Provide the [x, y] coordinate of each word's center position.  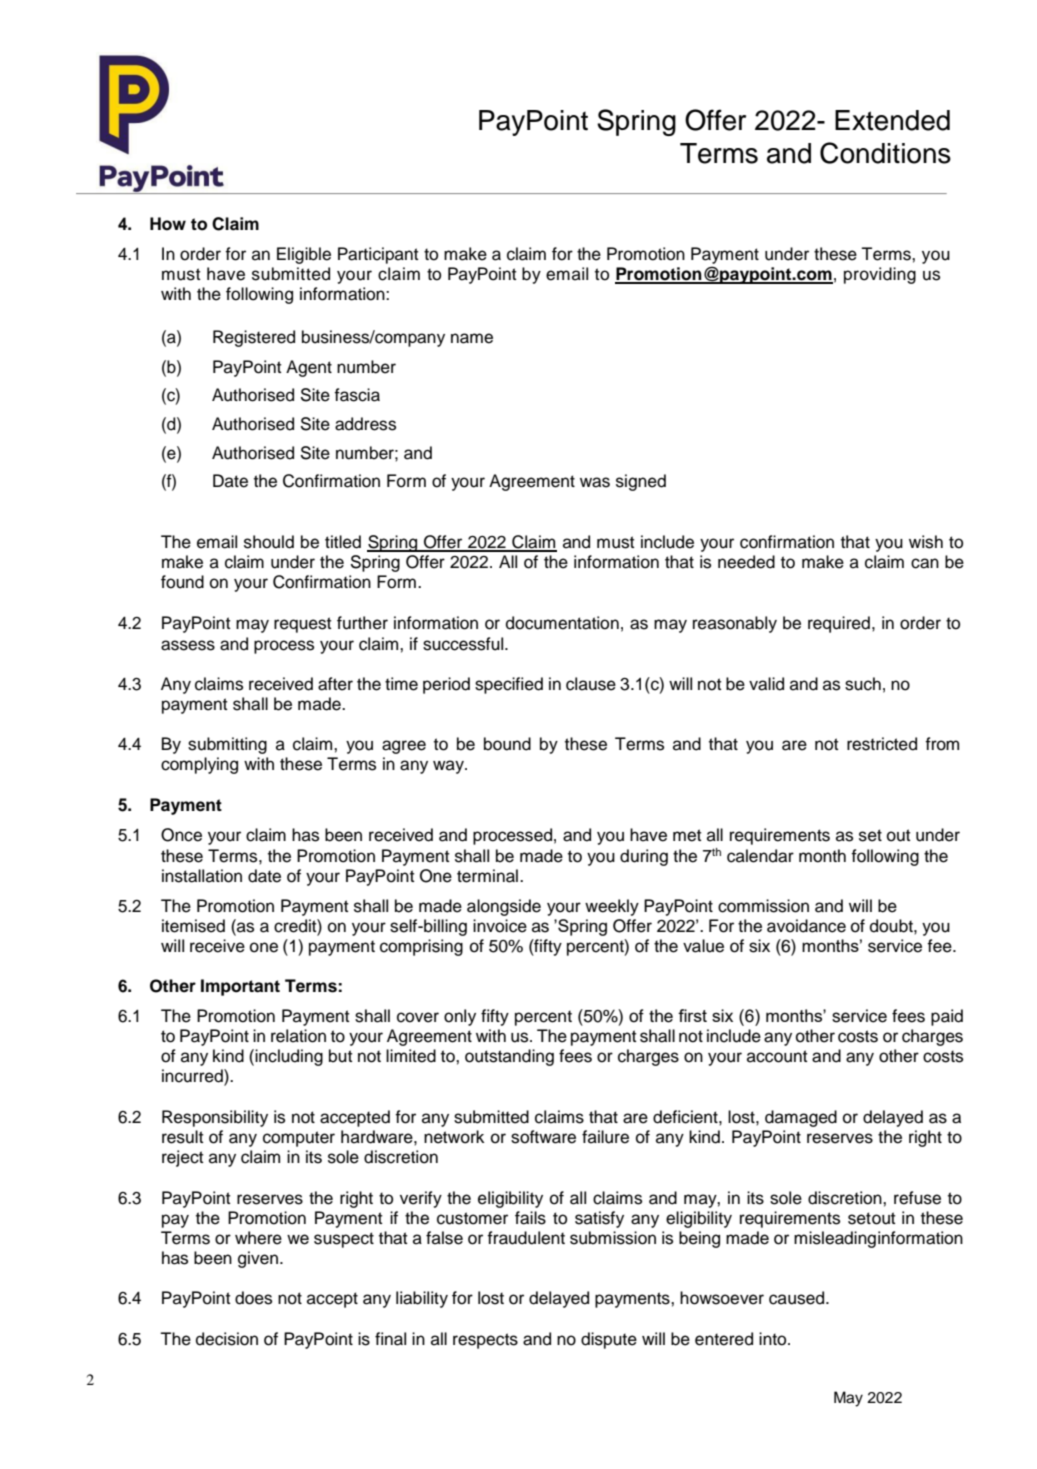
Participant [378, 255]
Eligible [304, 255]
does [253, 1298]
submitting [227, 745]
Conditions [885, 153]
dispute [609, 1340]
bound [507, 744]
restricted [882, 744]
